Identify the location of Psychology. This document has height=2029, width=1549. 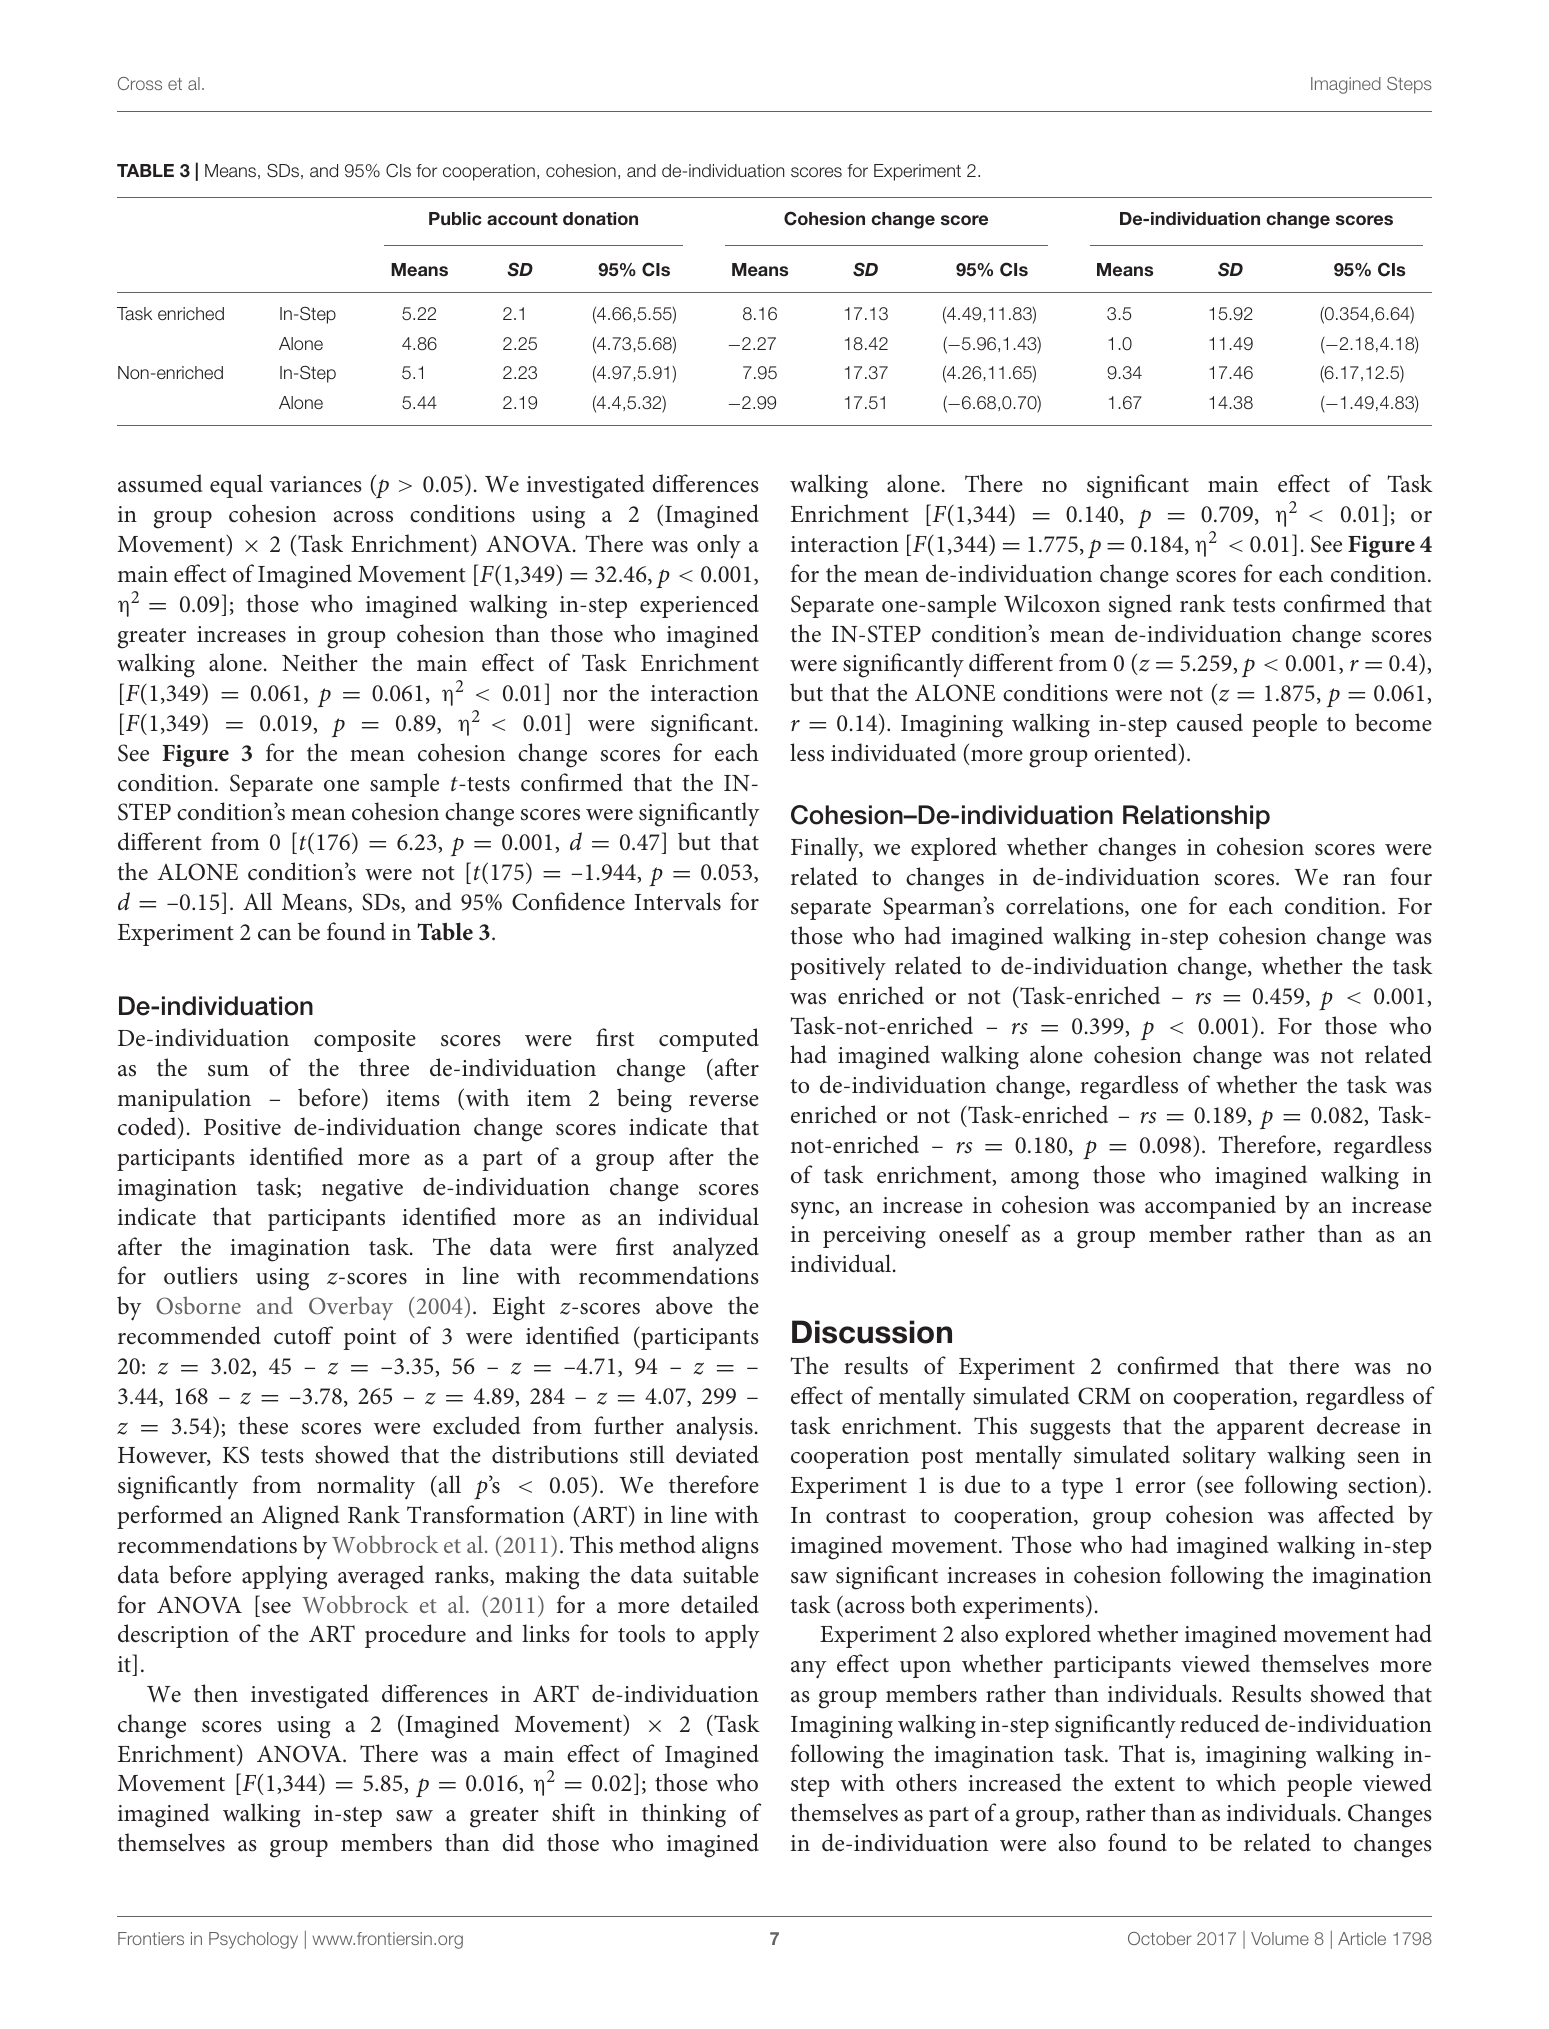
(253, 1940).
